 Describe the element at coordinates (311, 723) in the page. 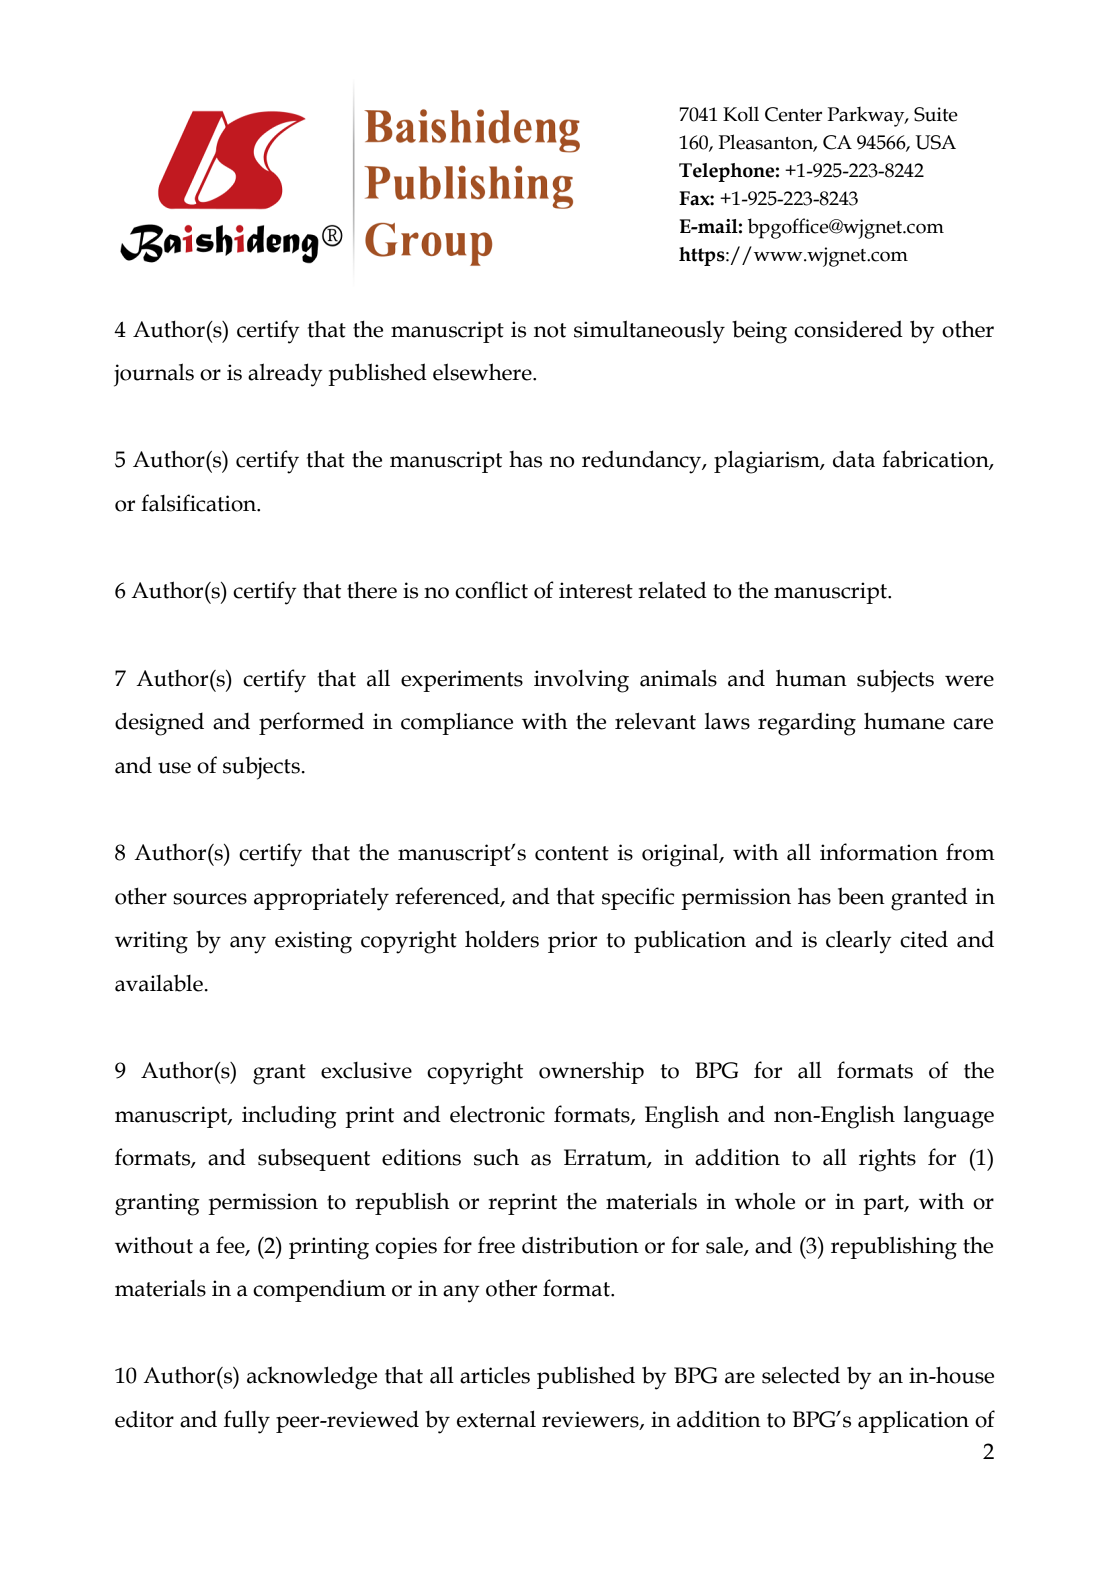

I see `performed` at that location.
